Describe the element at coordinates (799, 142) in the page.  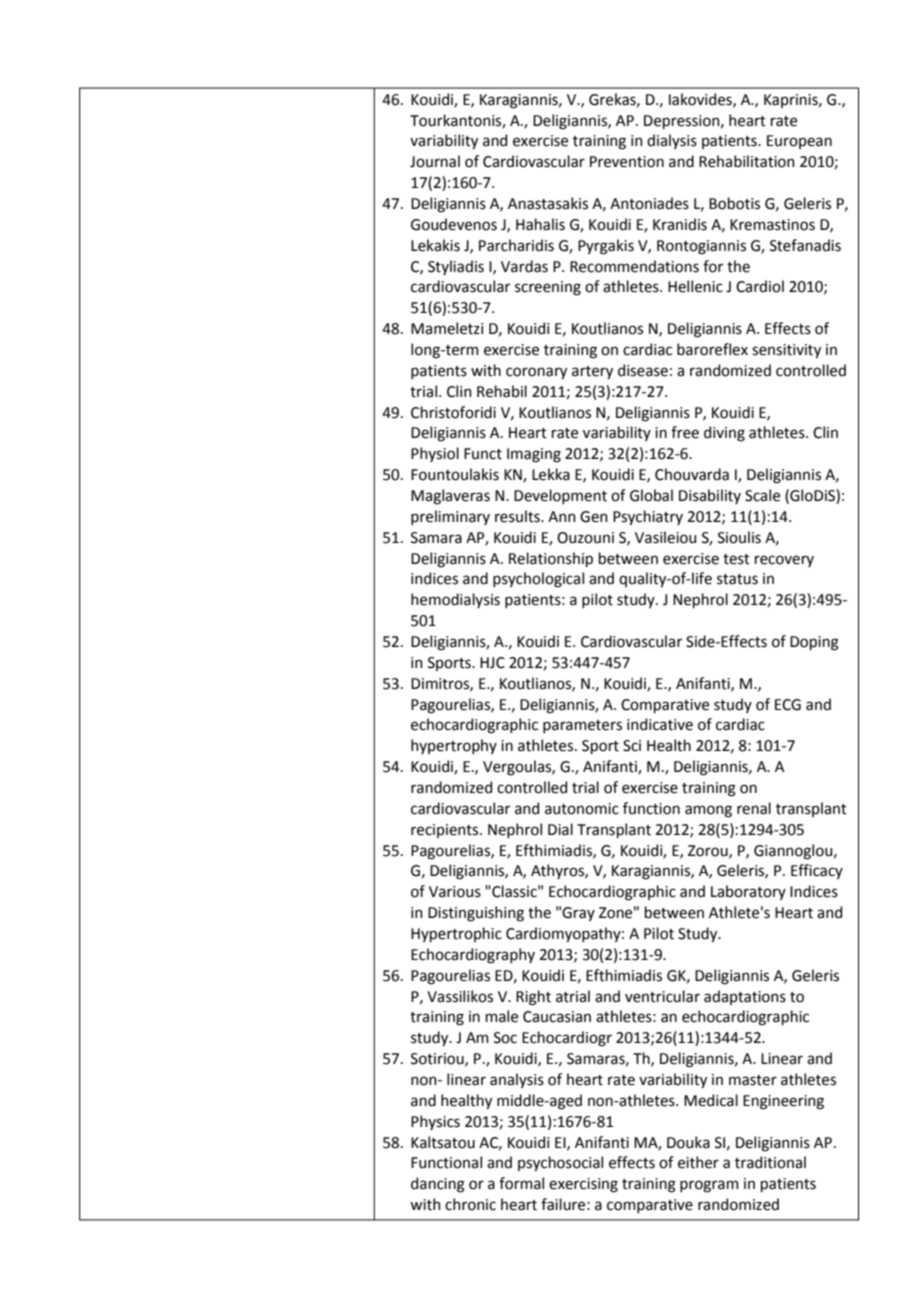
I see `European` at that location.
